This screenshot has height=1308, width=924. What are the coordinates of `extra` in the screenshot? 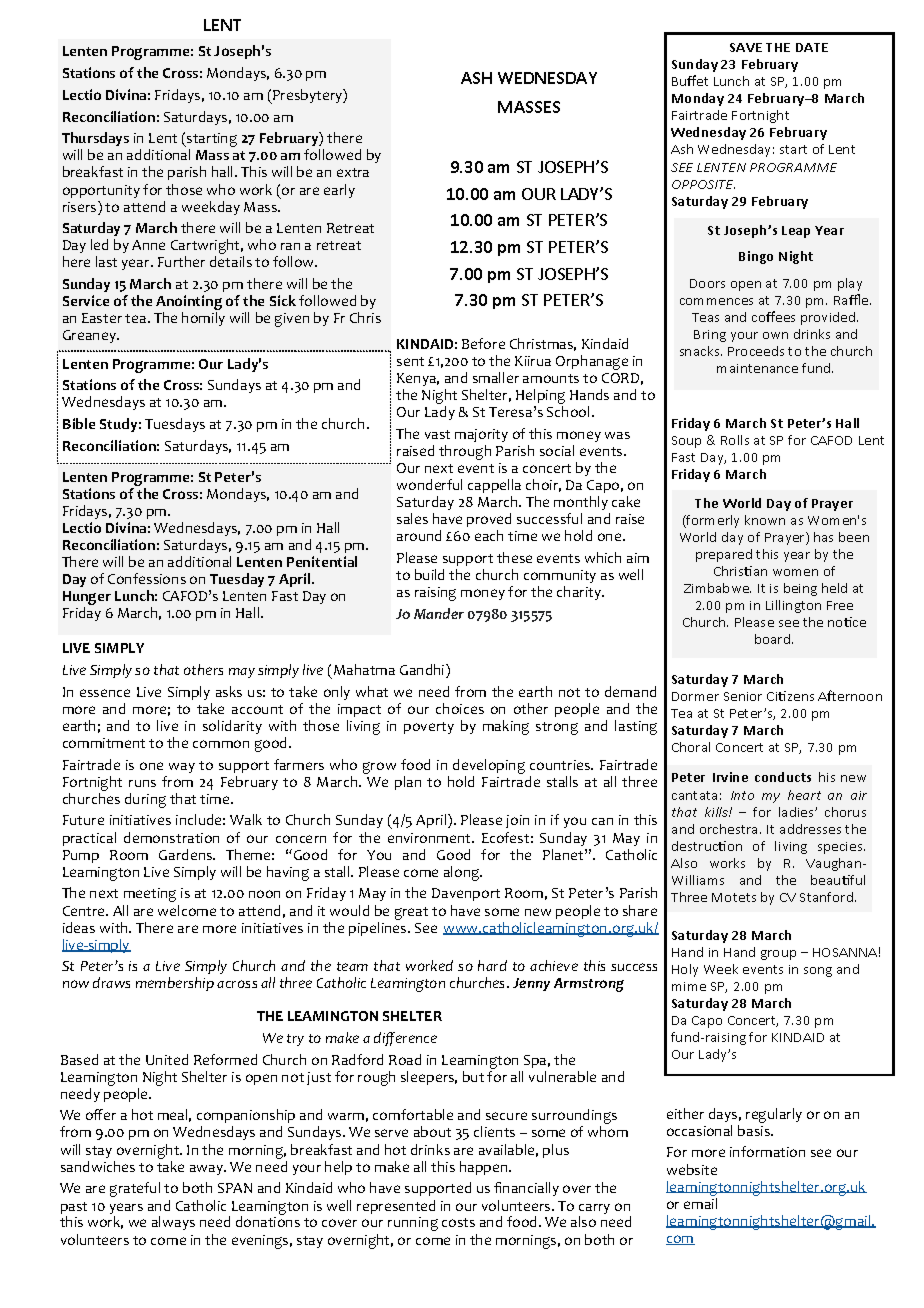 It's located at (353, 172).
